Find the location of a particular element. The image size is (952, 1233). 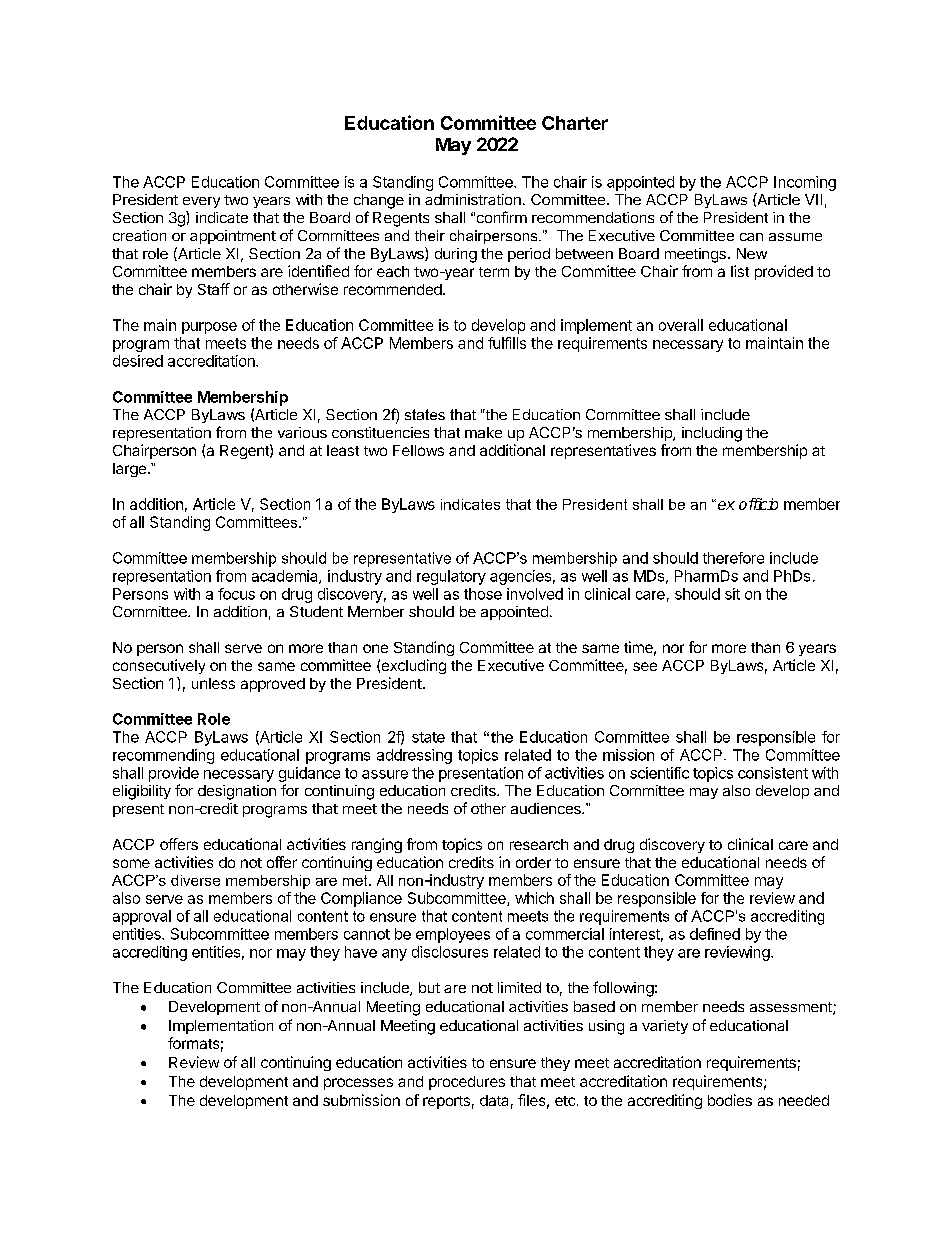

administration is located at coordinates (473, 199).
